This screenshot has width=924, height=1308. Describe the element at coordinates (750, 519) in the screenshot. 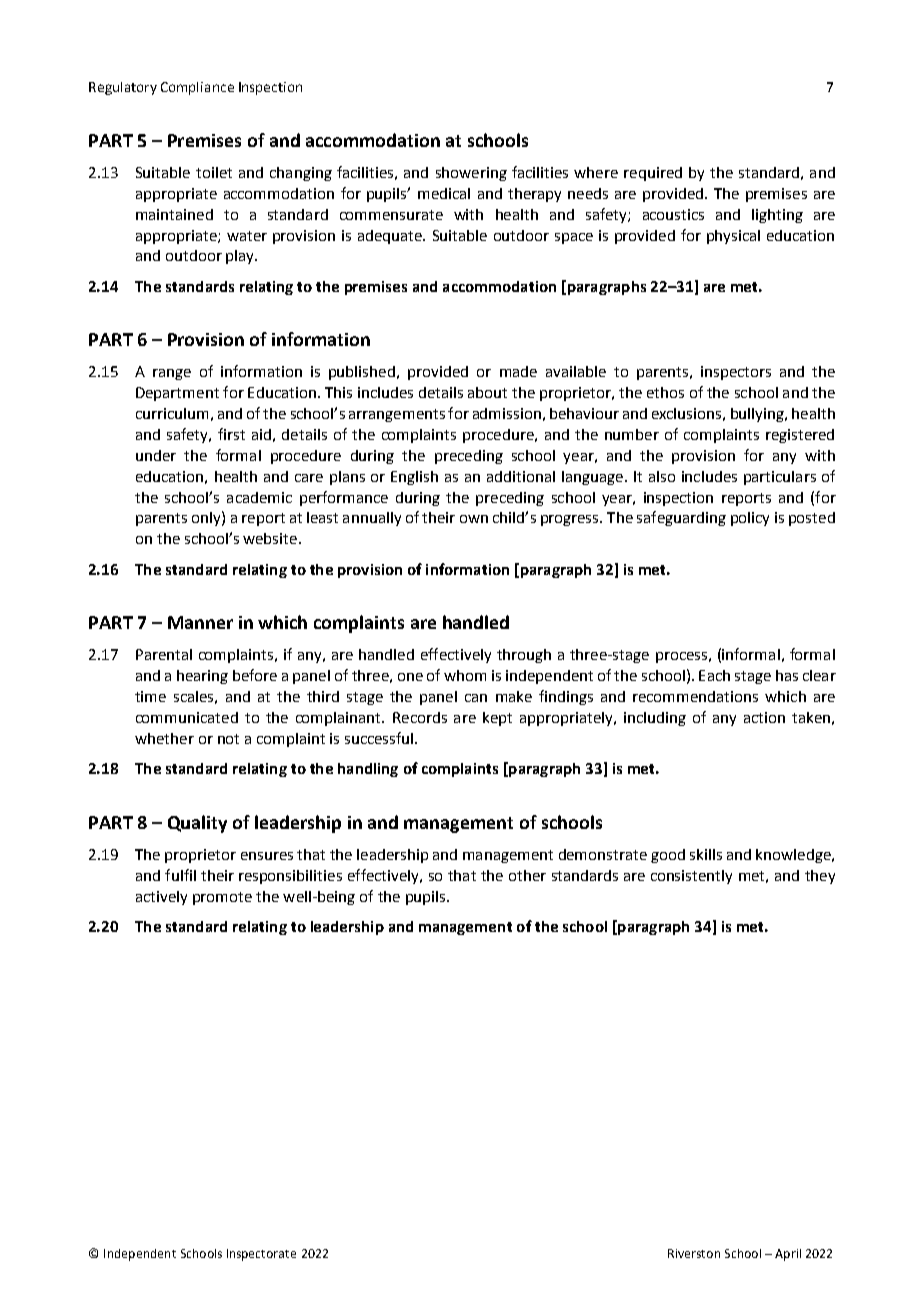

I see `policy` at that location.
